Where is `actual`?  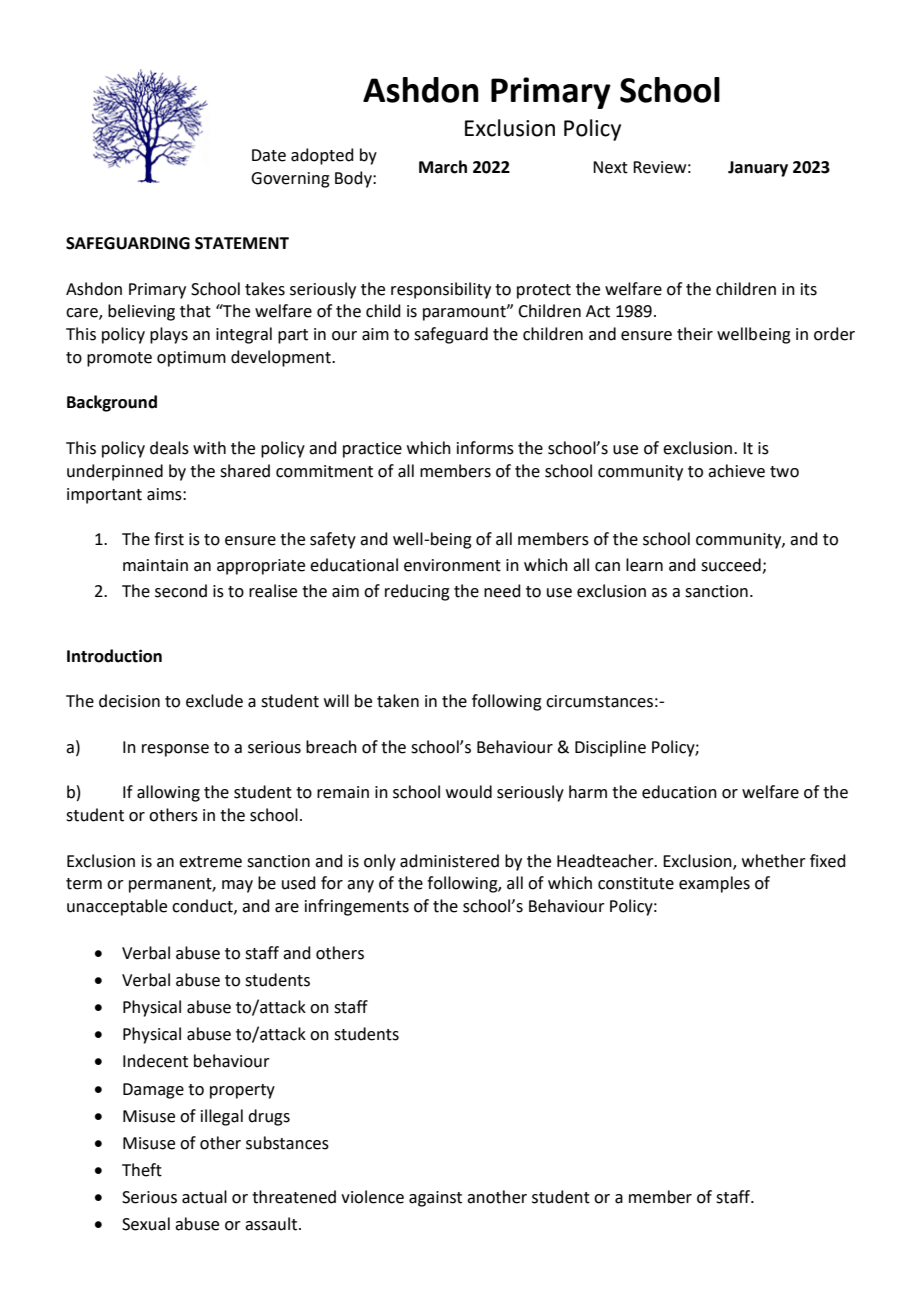 actual is located at coordinates (204, 1197).
